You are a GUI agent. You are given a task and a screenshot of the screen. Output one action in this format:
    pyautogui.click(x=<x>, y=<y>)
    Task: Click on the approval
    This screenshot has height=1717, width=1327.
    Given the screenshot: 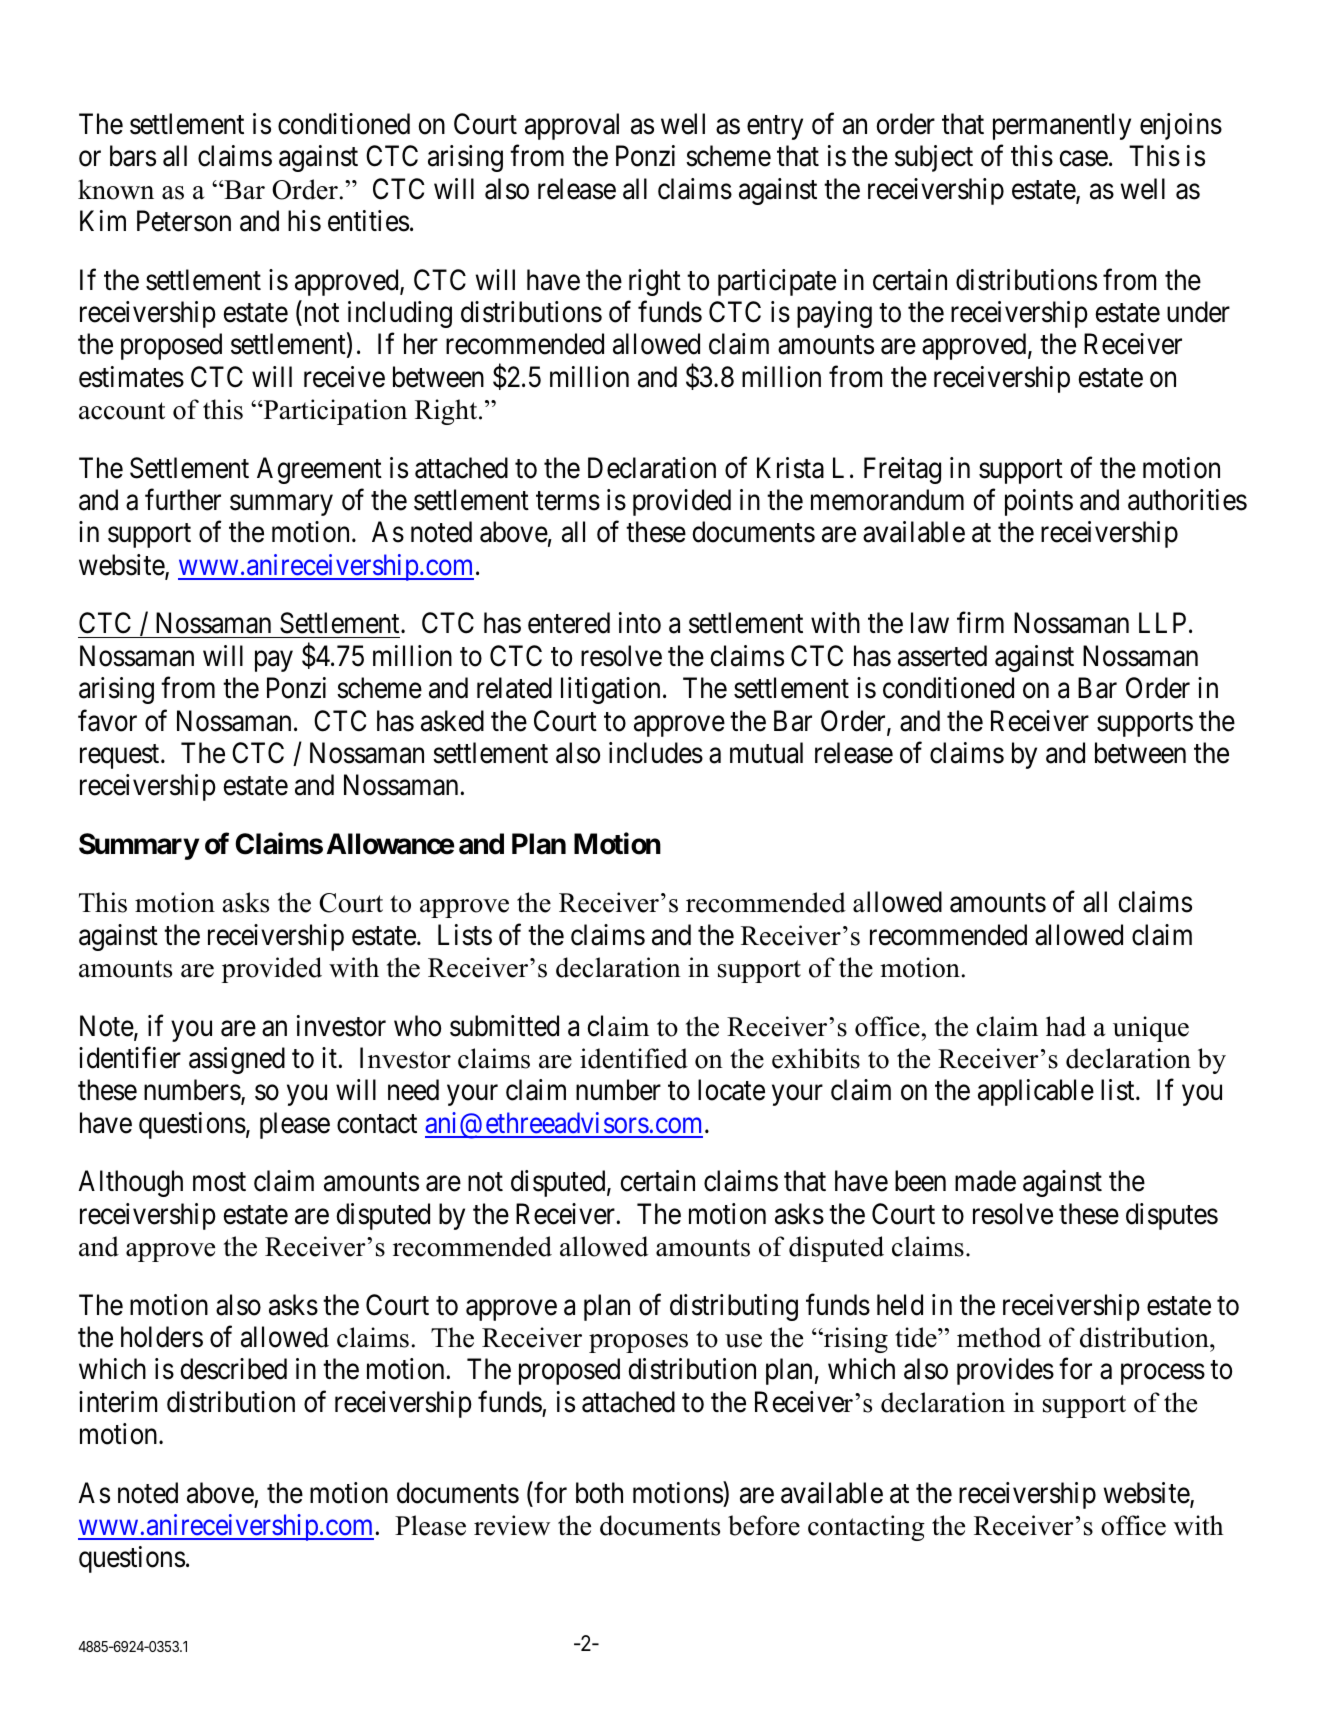 What is the action you would take?
    pyautogui.click(x=572, y=126)
